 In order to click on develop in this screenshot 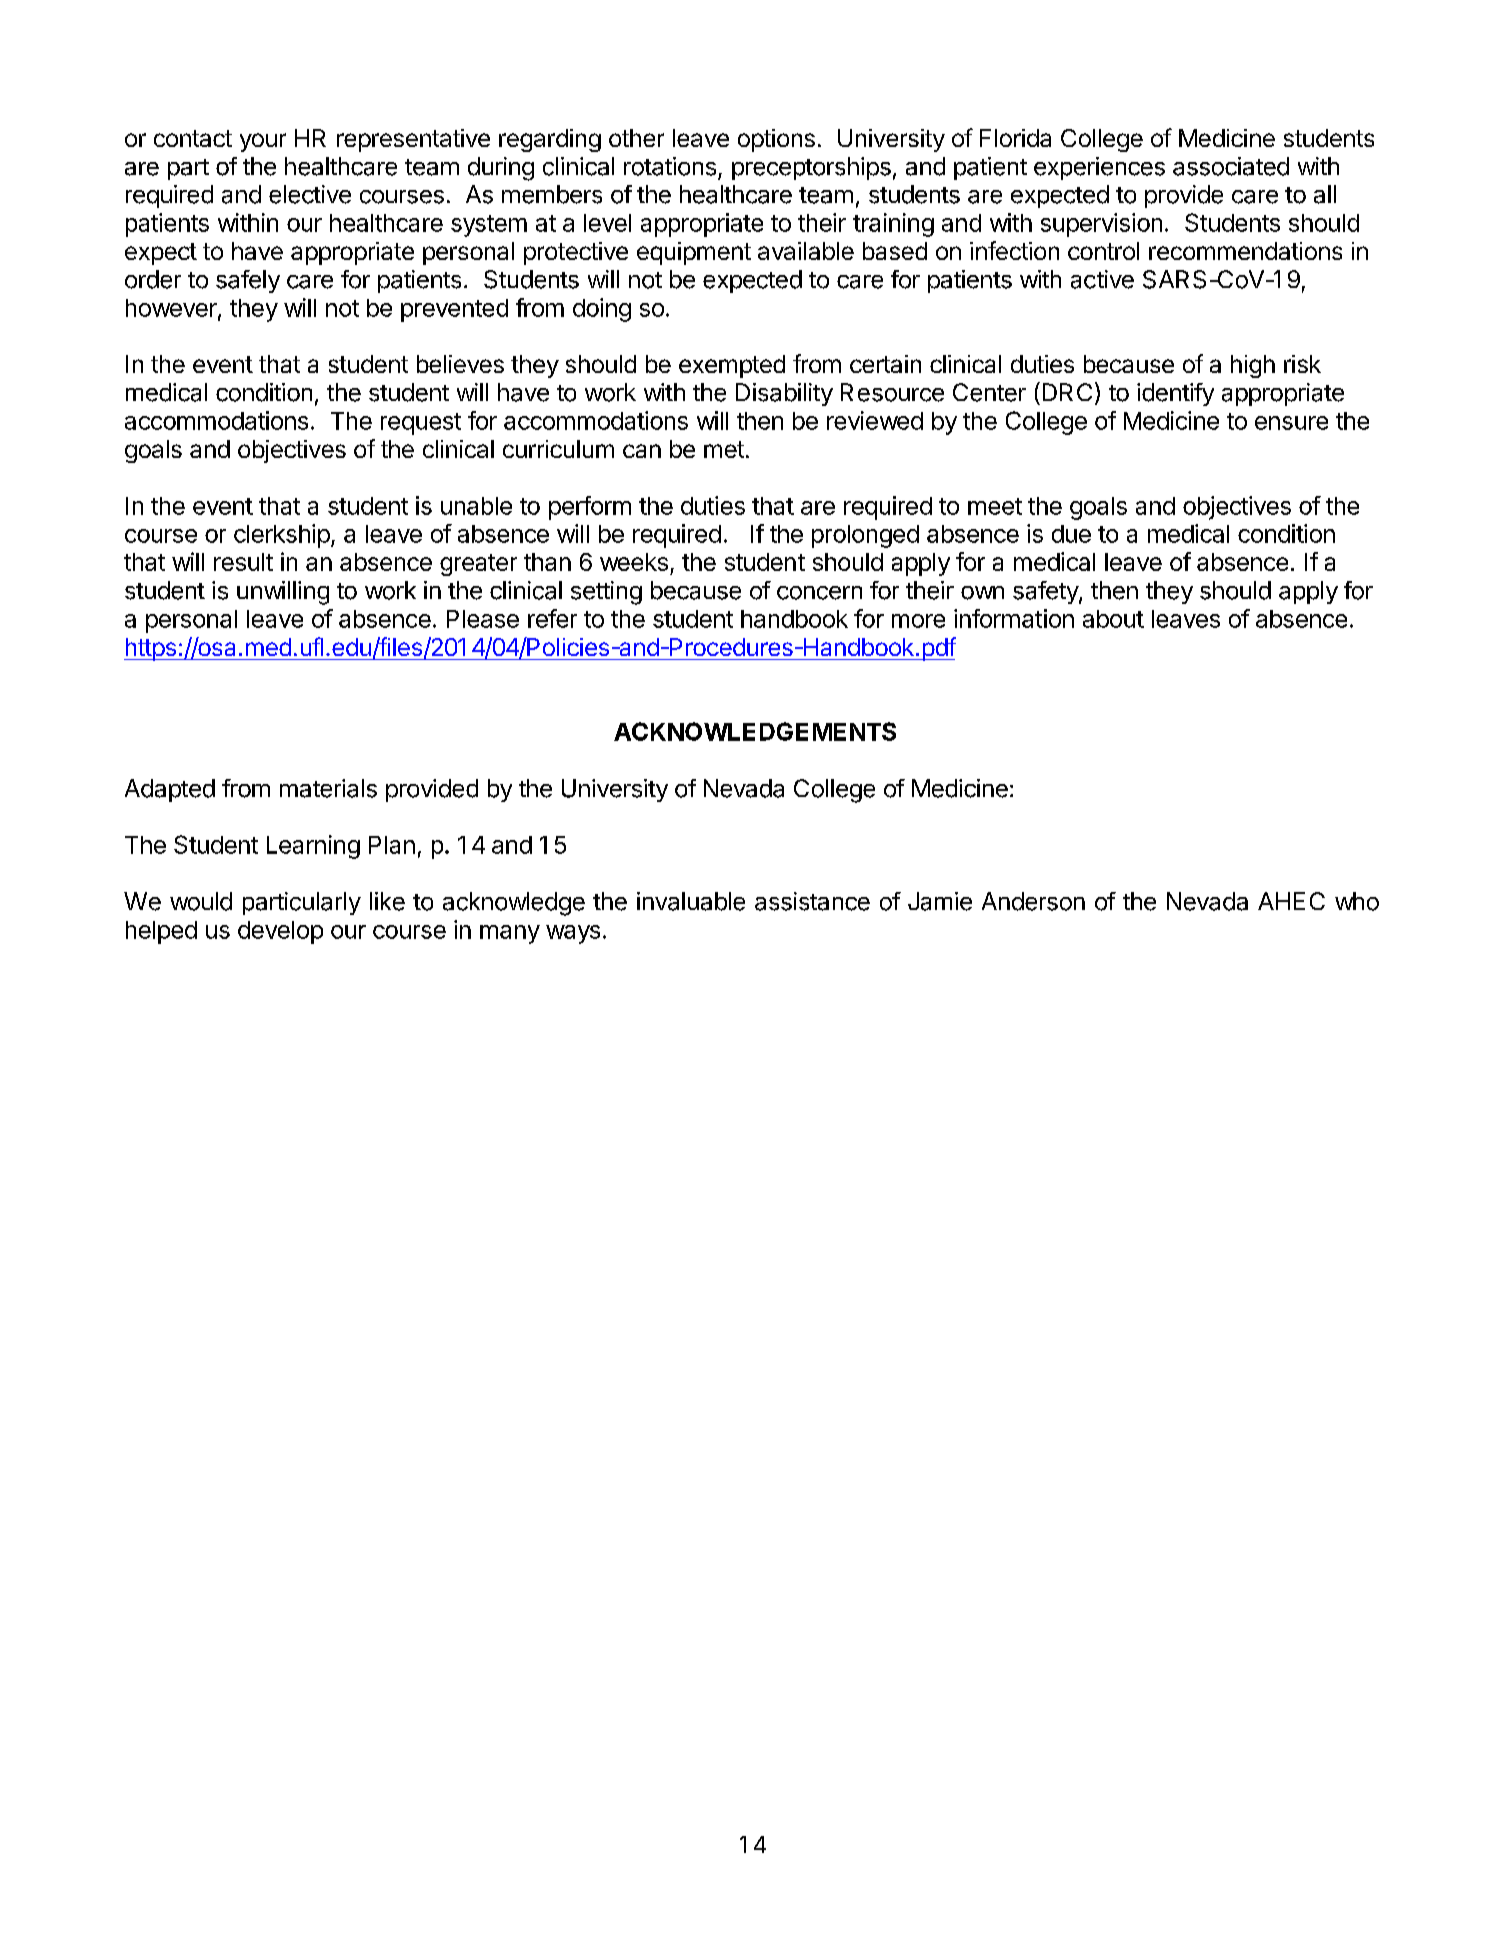, I will do `click(280, 932)`.
